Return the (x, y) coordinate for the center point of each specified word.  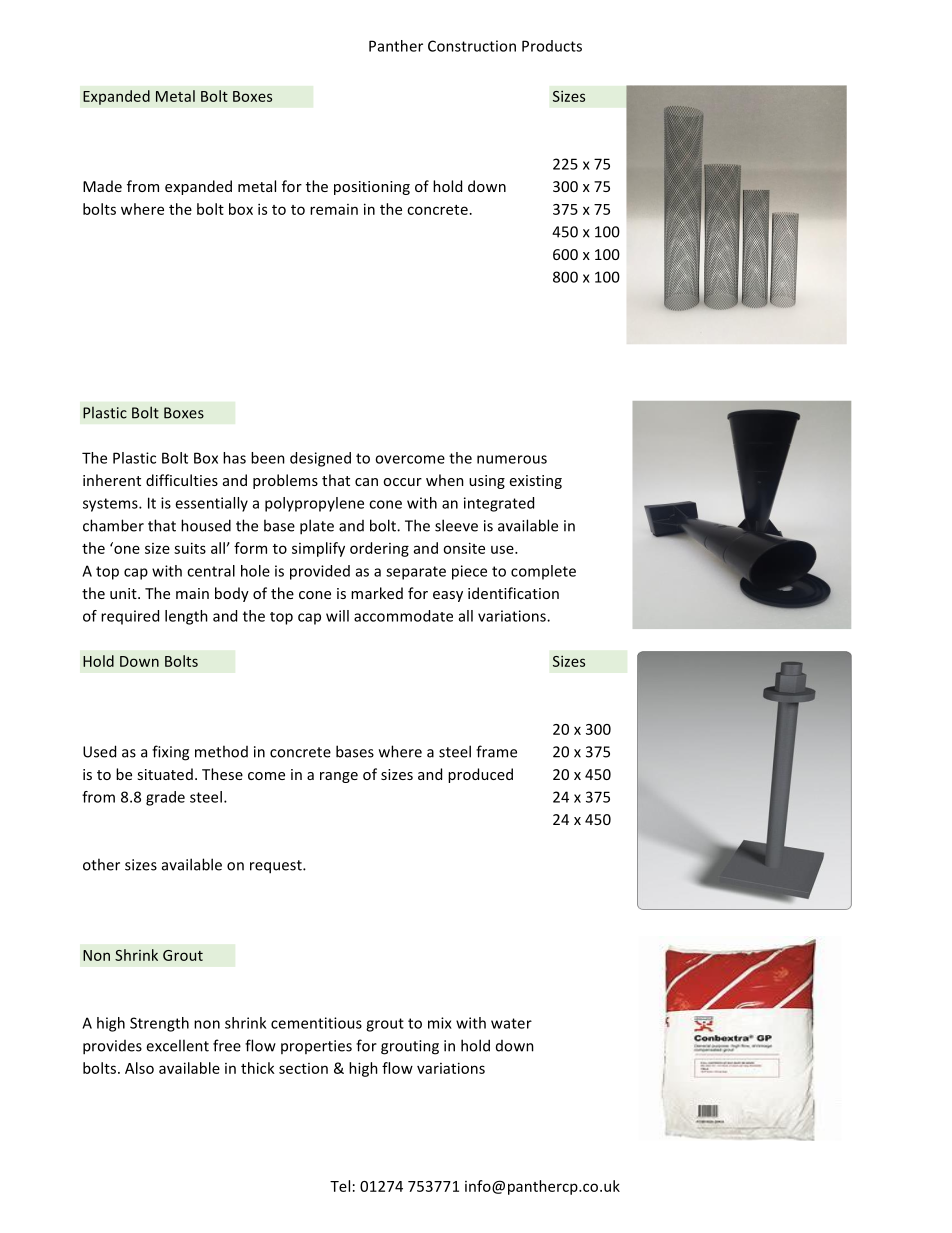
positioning (372, 188)
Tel (340, 1186)
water (511, 1023)
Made (102, 186)
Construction (472, 46)
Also (139, 1068)
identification (513, 593)
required (130, 617)
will (337, 616)
